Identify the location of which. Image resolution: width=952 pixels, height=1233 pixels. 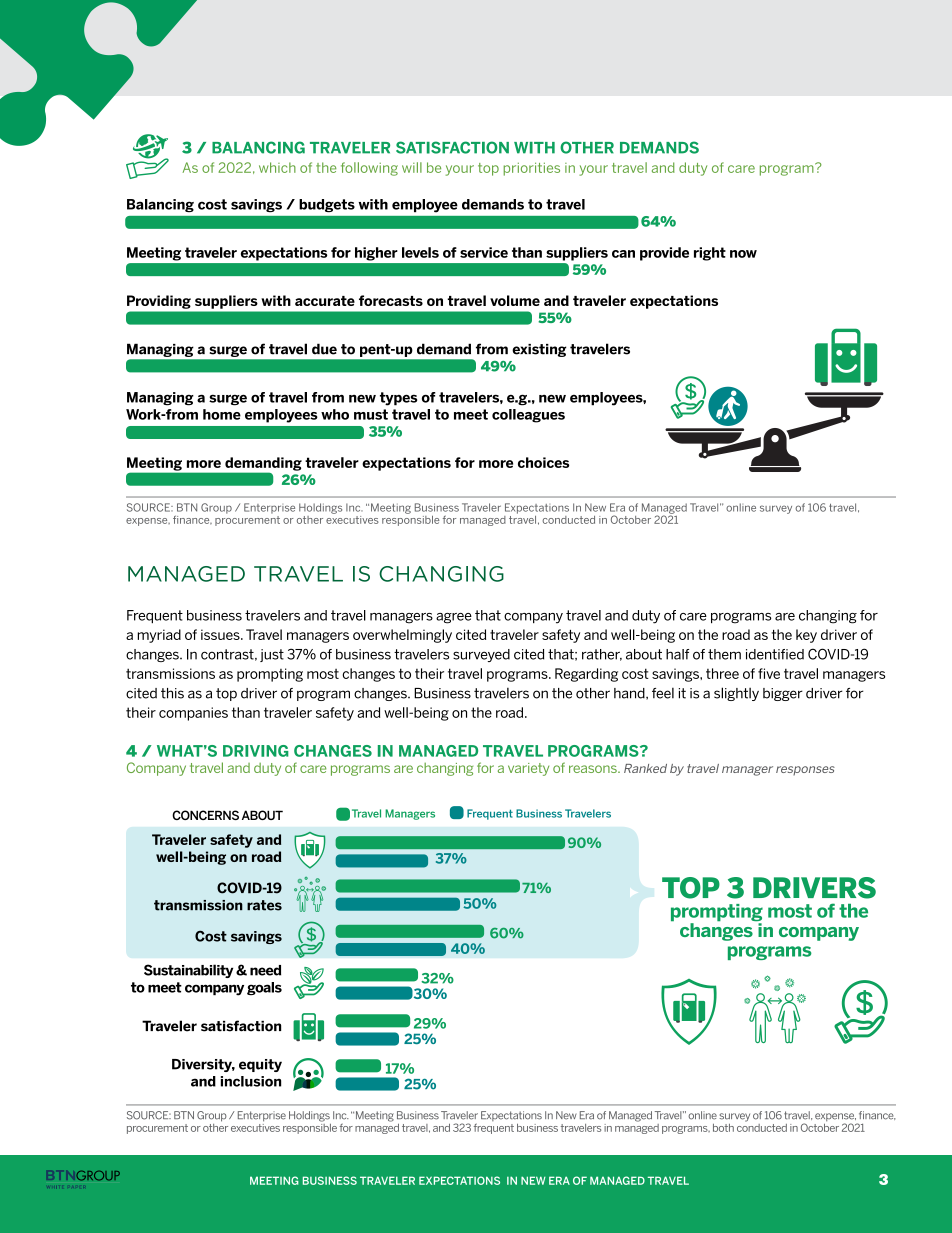
(277, 167).
